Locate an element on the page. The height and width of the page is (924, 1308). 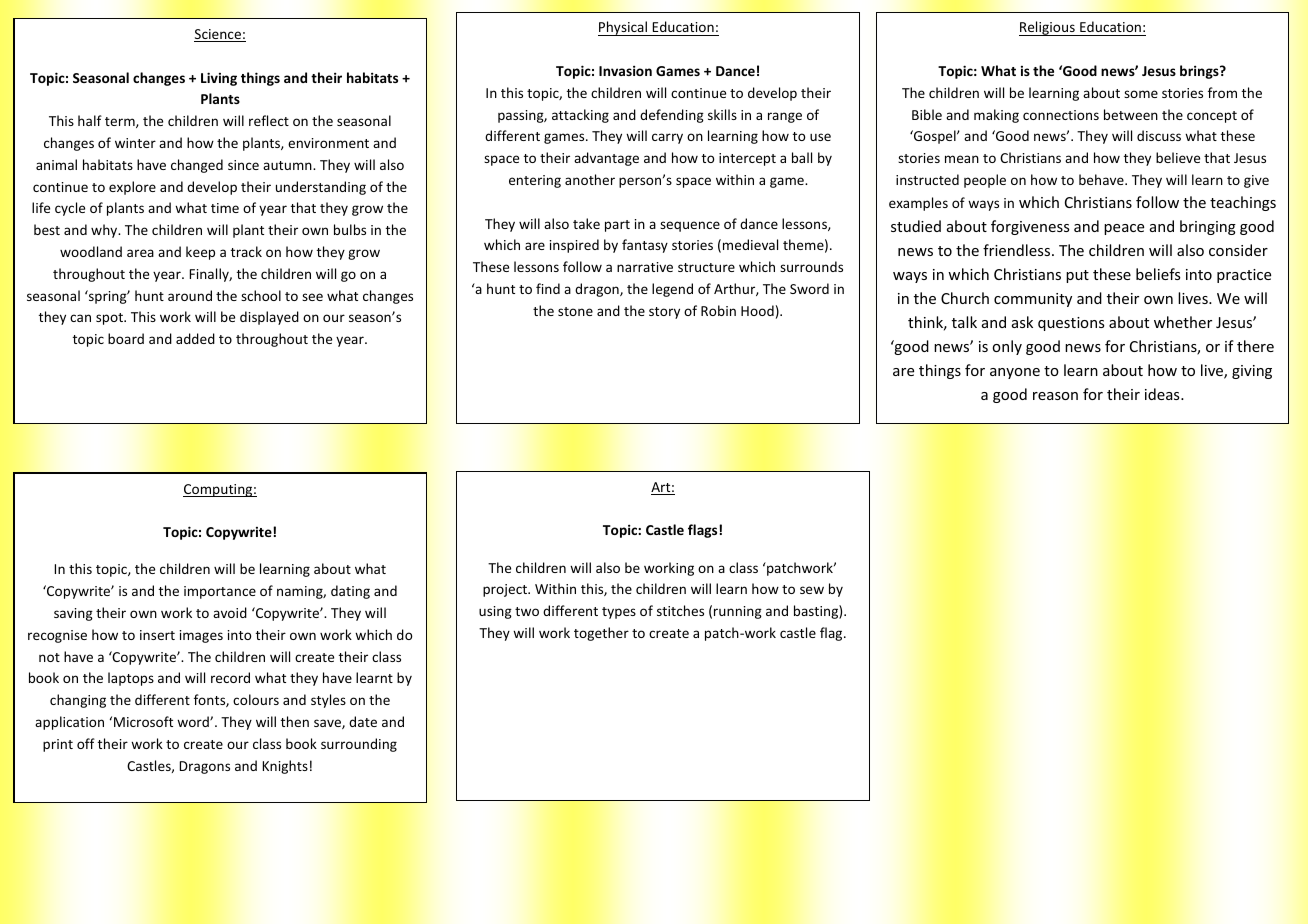
importance is located at coordinates (220, 592).
